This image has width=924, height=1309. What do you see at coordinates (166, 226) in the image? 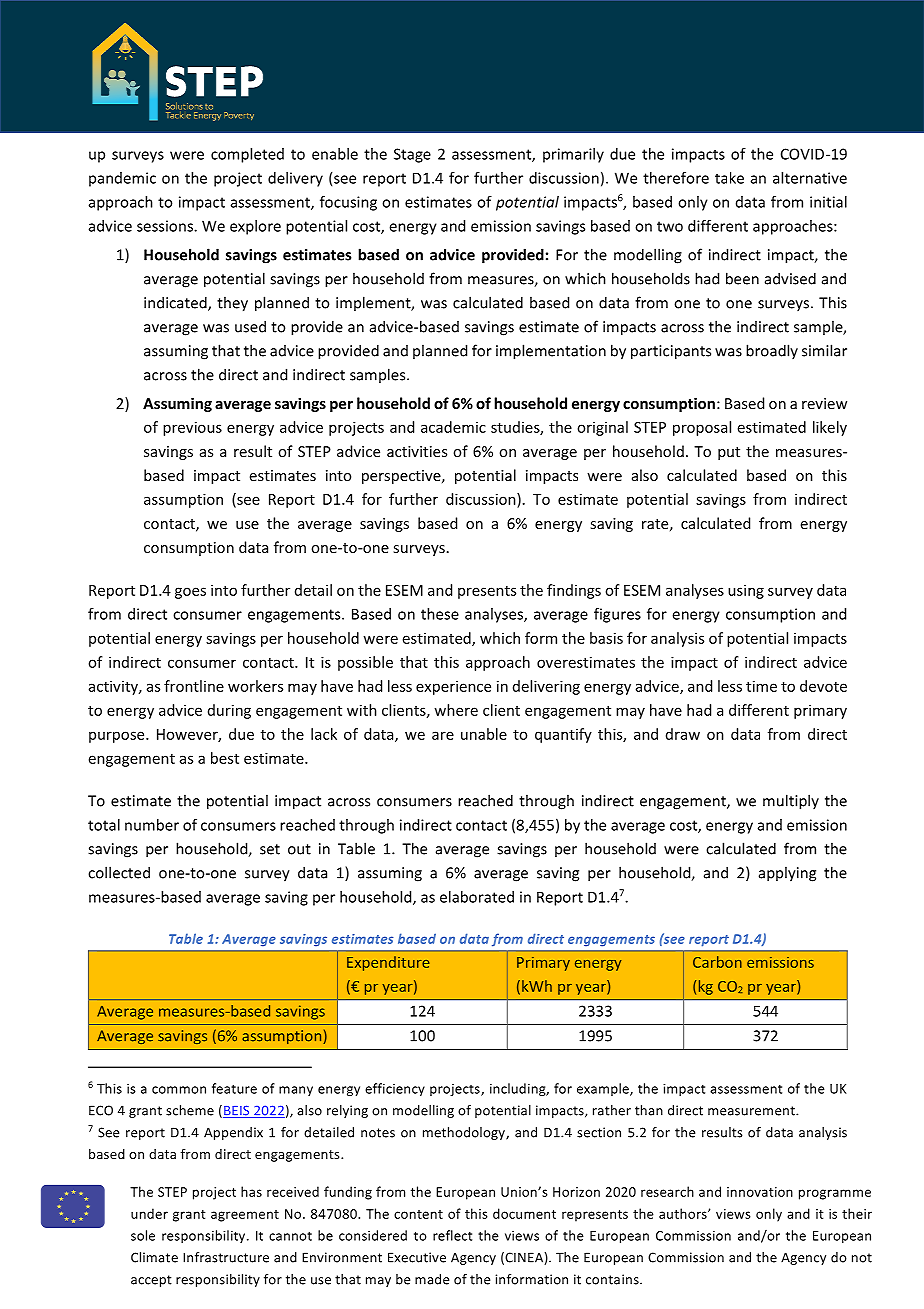
I see `sessions` at bounding box center [166, 226].
